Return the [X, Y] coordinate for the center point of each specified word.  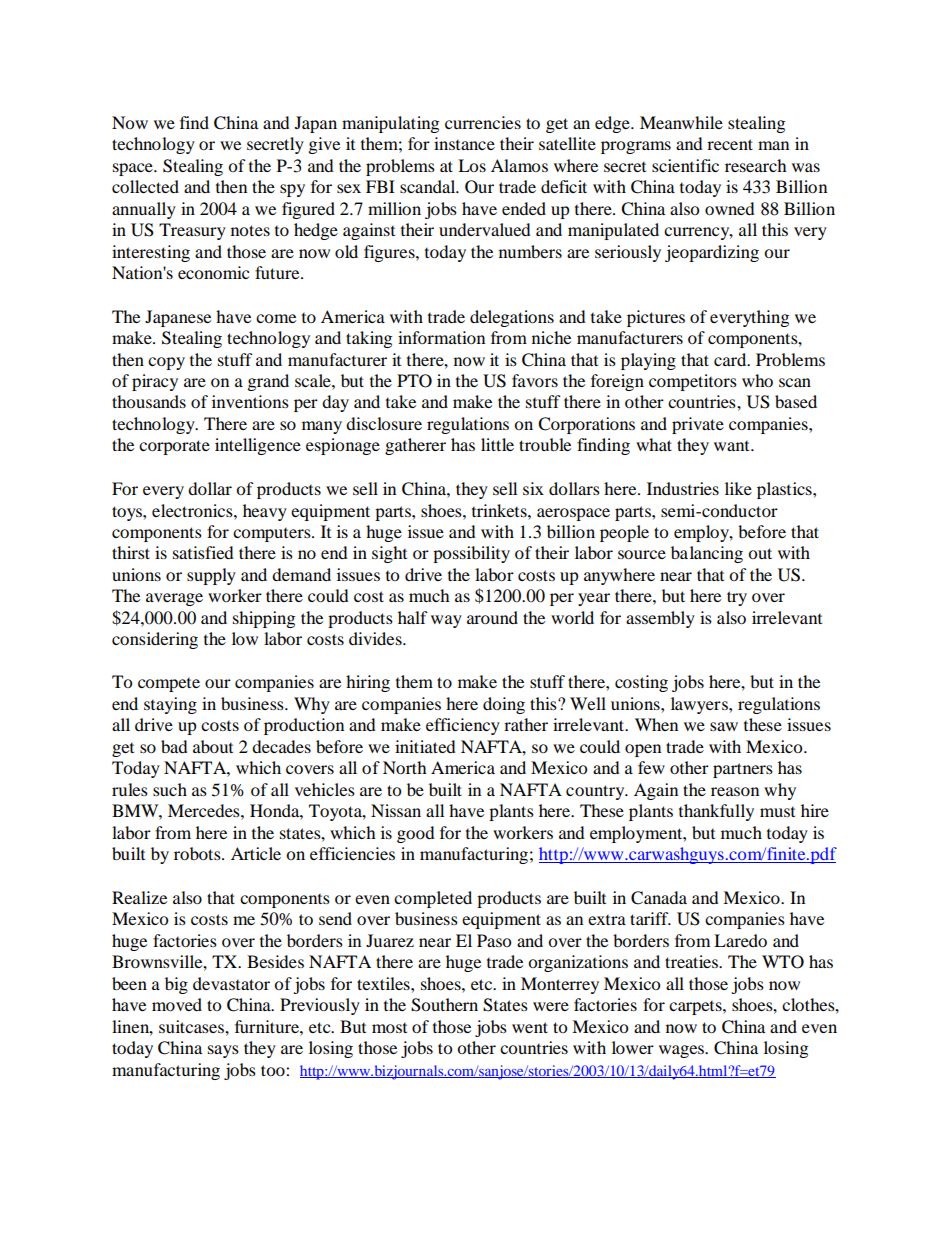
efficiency [463, 726]
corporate [174, 447]
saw [724, 726]
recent [730, 144]
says [223, 1051]
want [733, 446]
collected [145, 186]
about [213, 746]
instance [464, 143]
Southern [444, 1005]
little [497, 444]
